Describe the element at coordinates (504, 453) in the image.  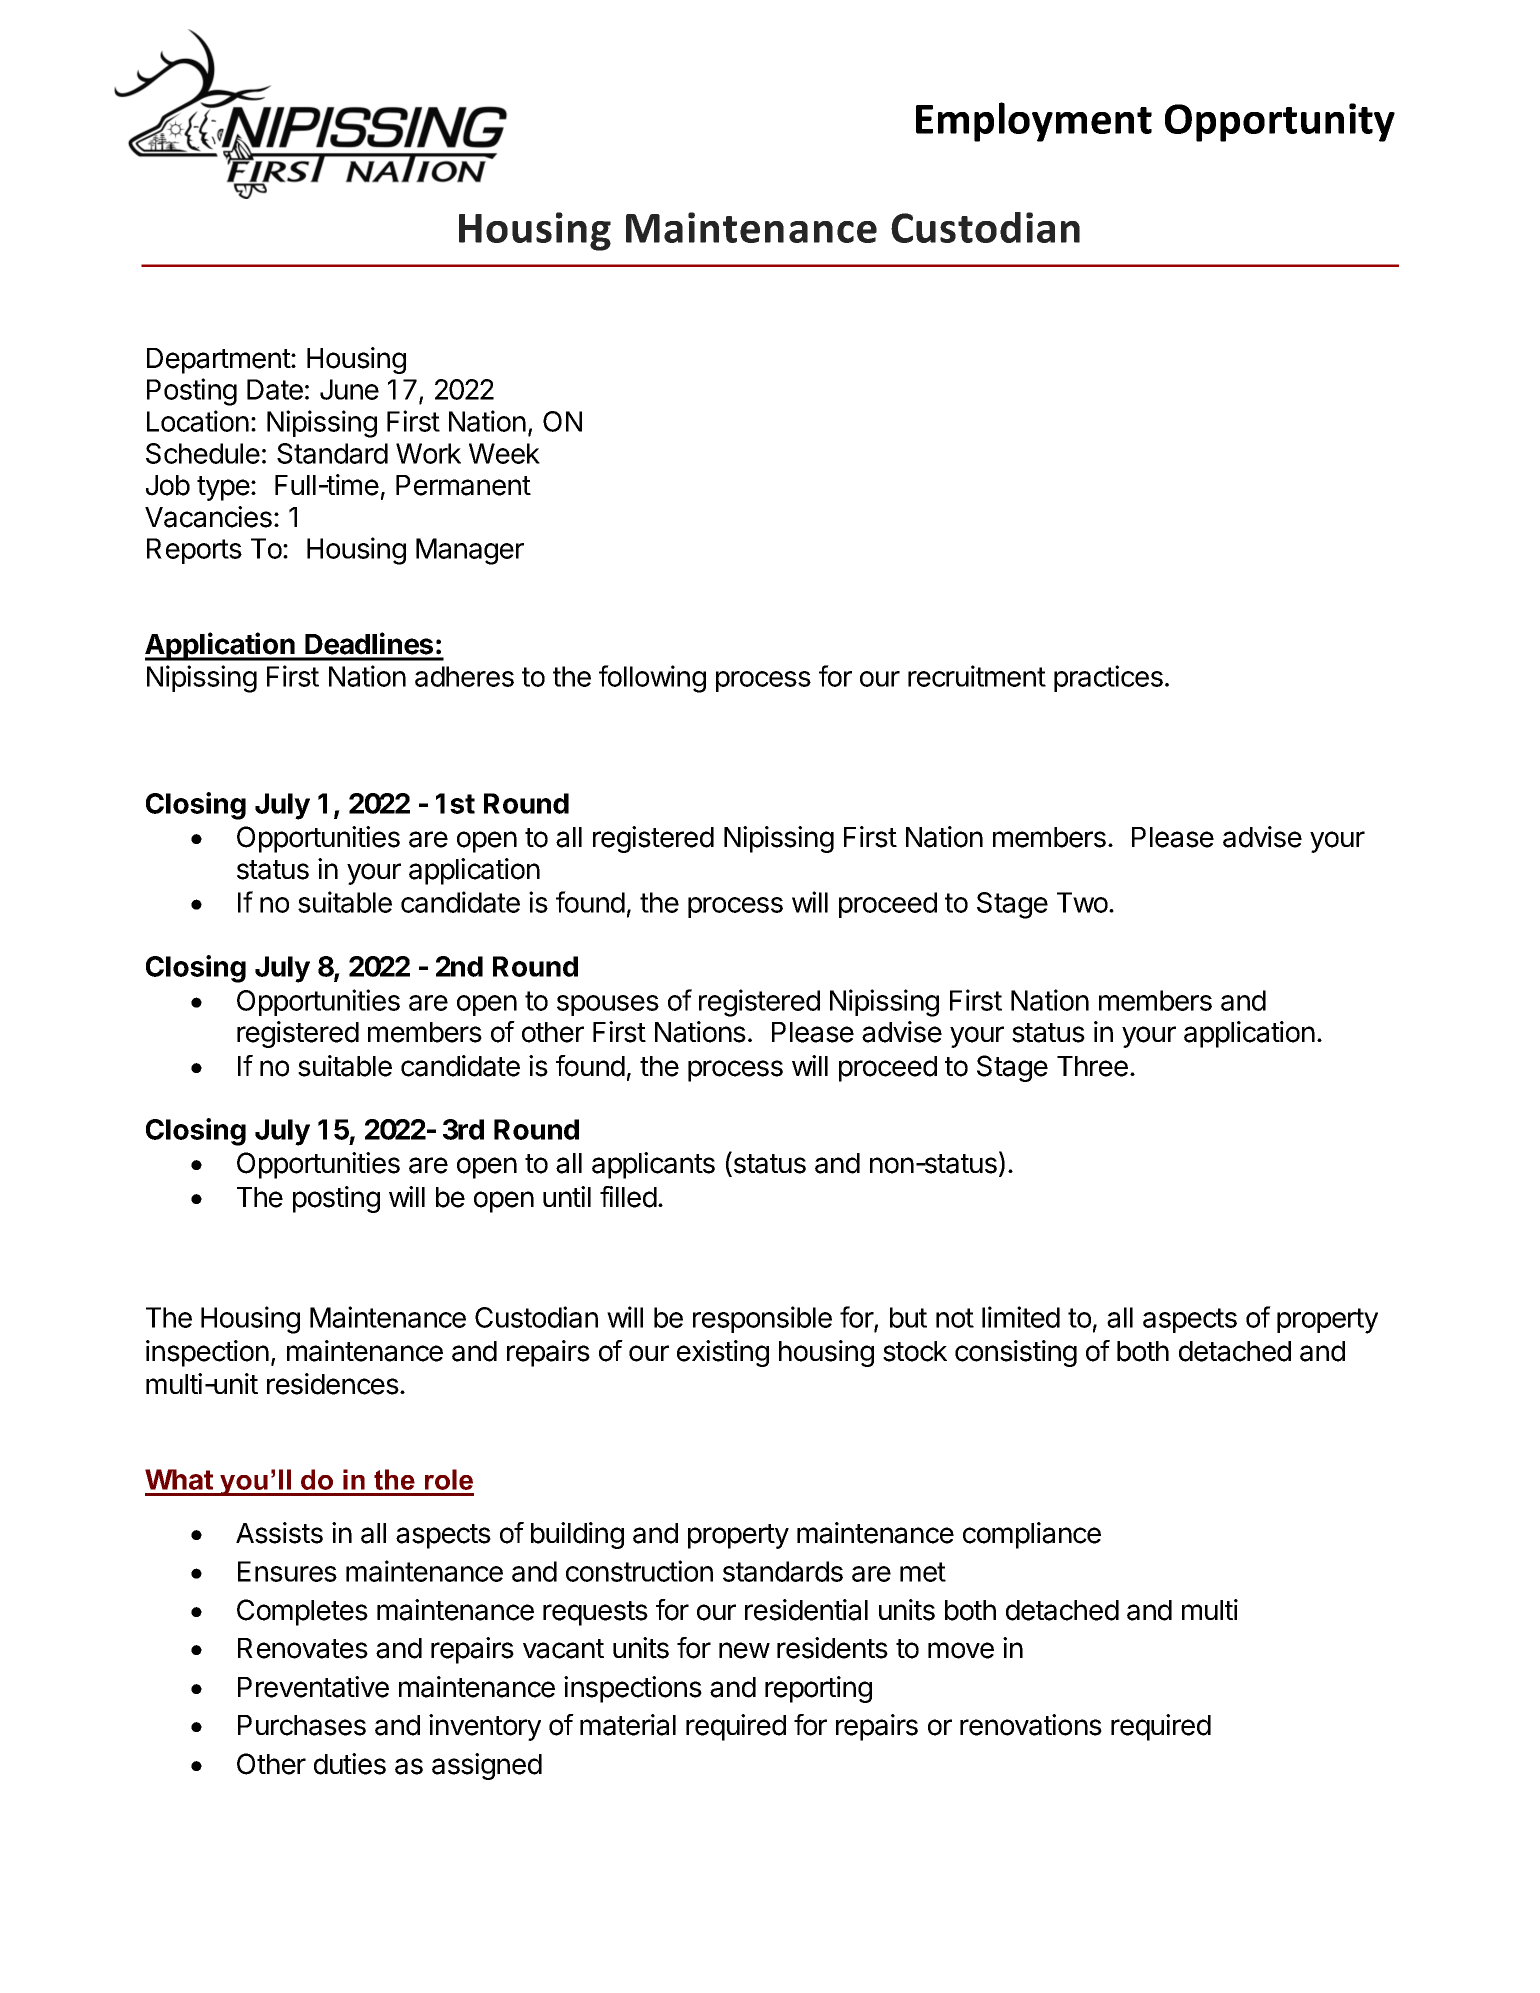
I see `Week` at that location.
